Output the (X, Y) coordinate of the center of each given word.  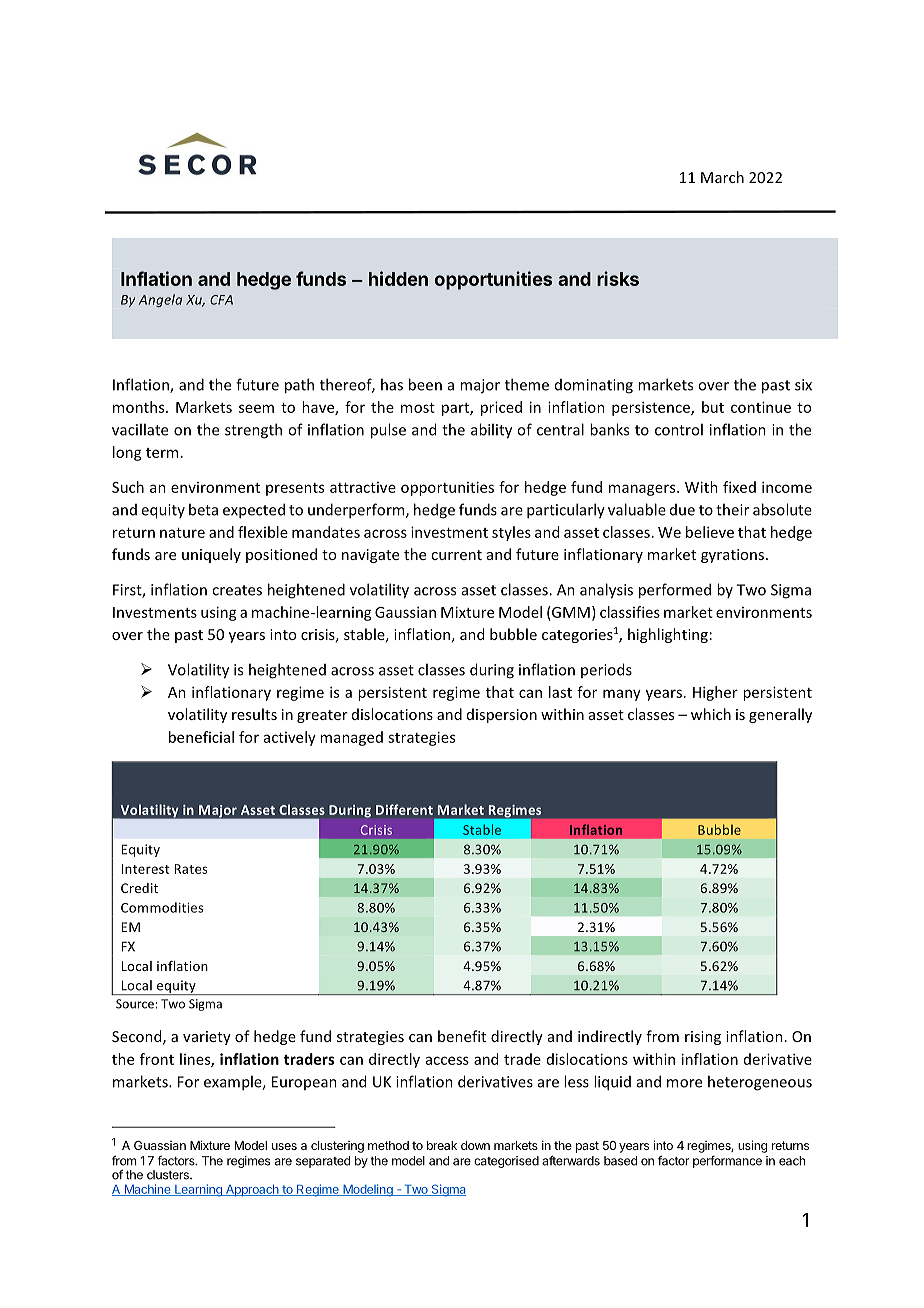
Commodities (162, 907)
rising (703, 1038)
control (679, 429)
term (162, 453)
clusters (169, 1175)
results (254, 714)
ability (491, 431)
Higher (715, 693)
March (722, 177)
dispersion (502, 715)
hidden (398, 278)
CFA (221, 300)
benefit (462, 1036)
